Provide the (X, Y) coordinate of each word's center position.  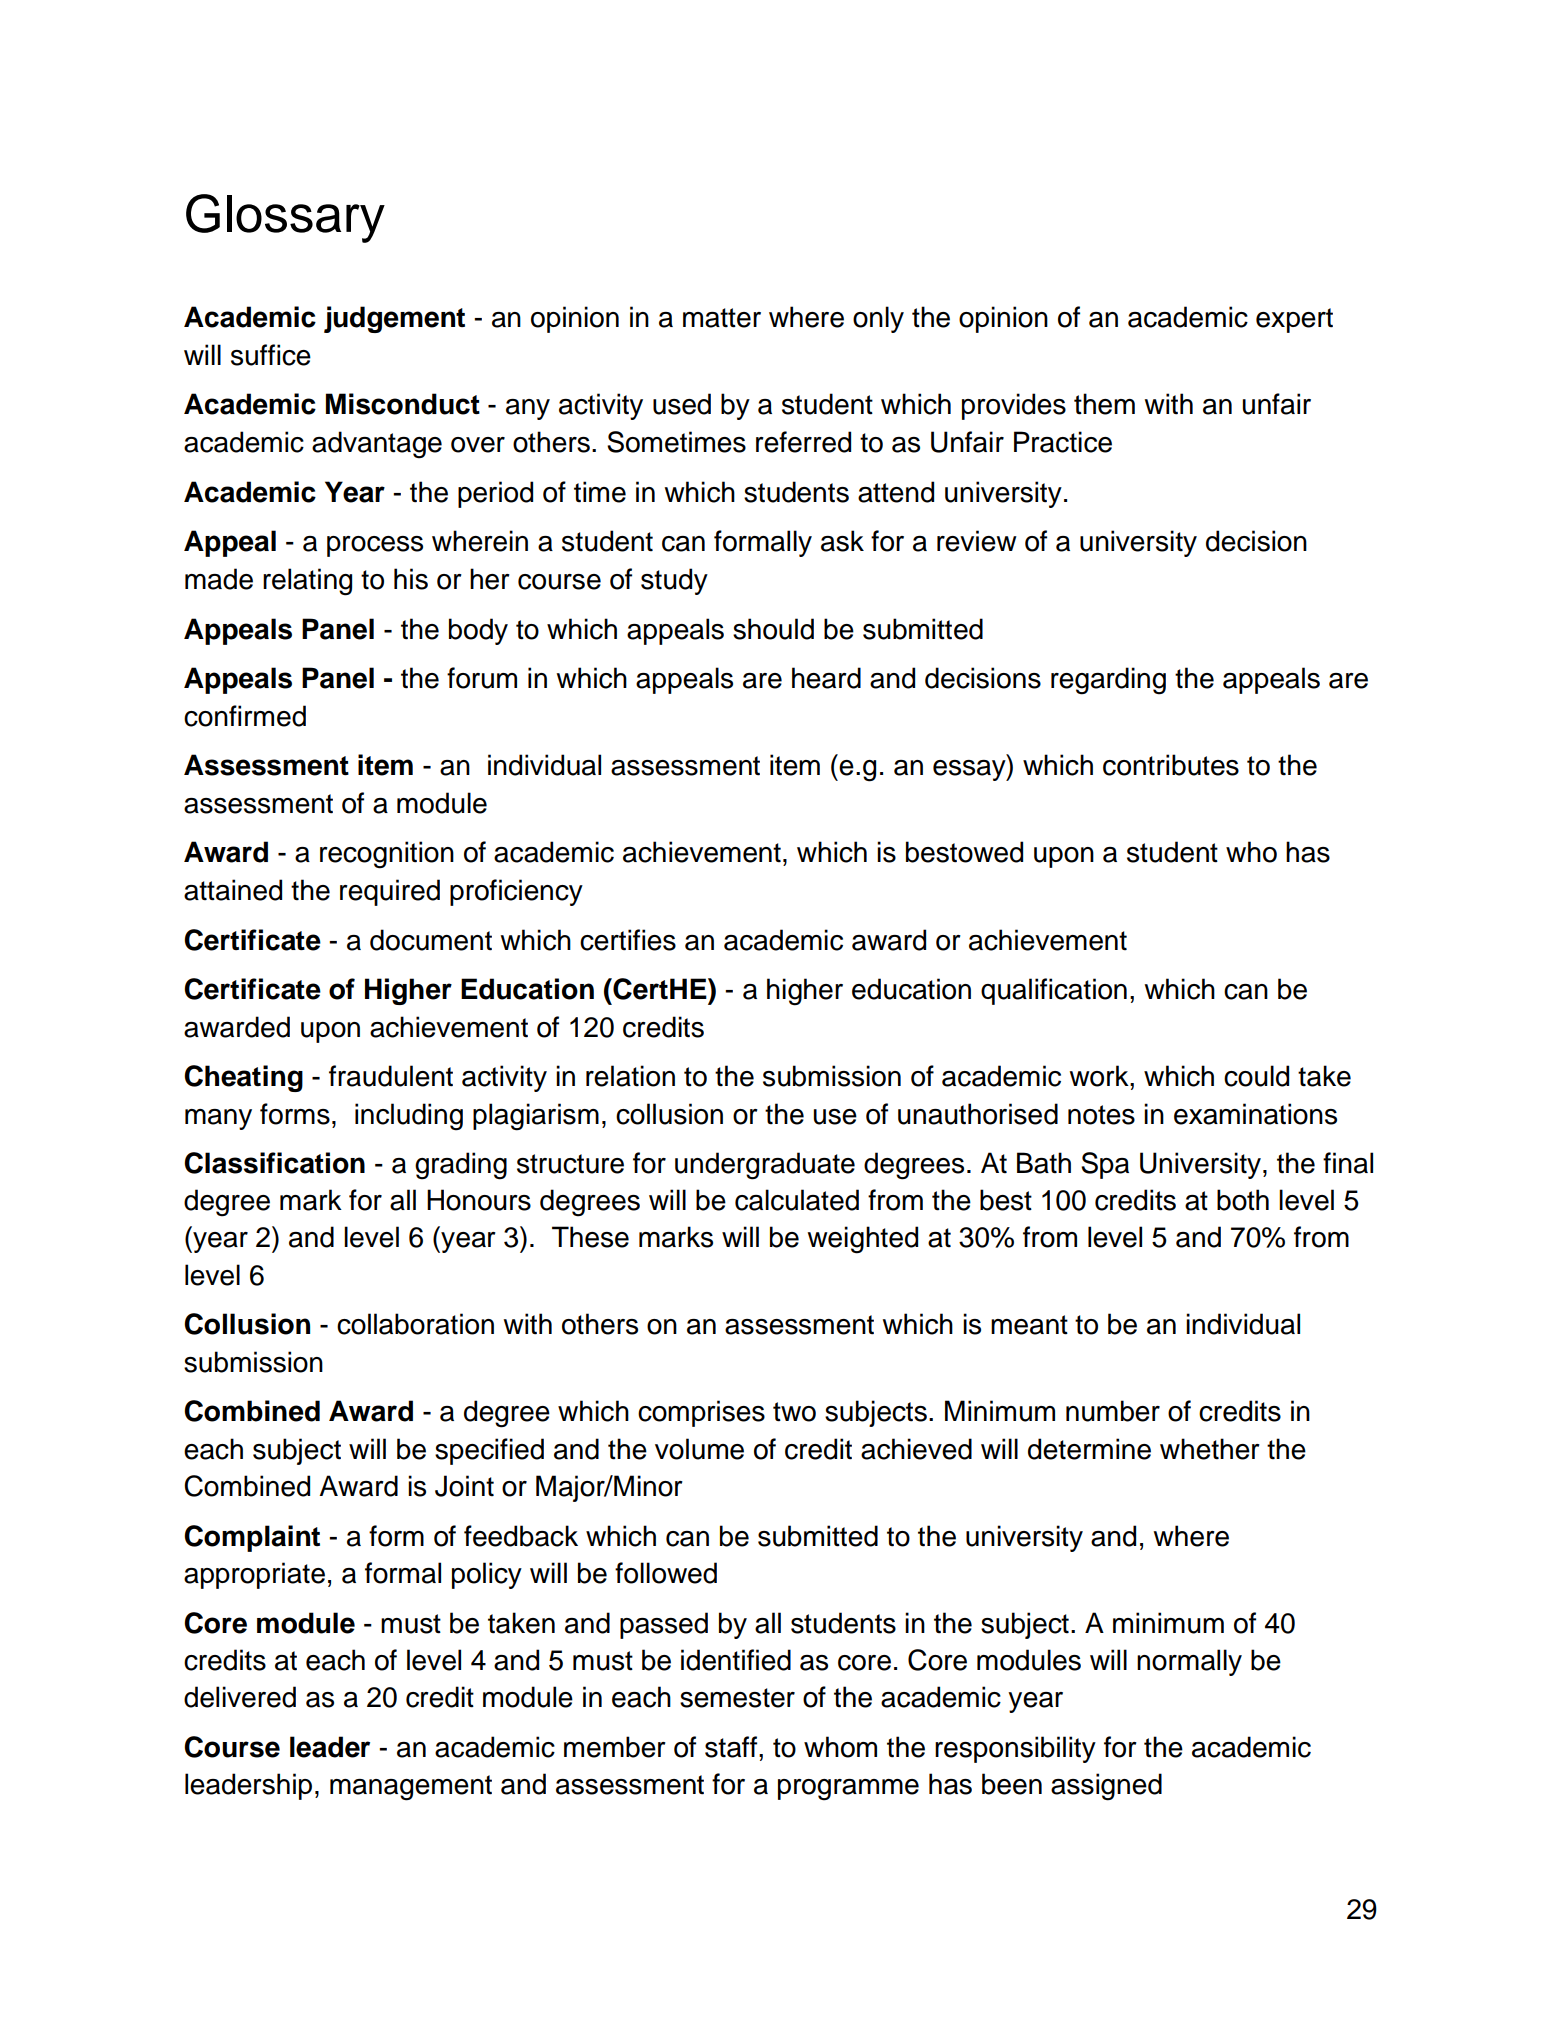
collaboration (415, 1324)
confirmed (245, 716)
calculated (797, 1200)
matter (722, 318)
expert (1294, 320)
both (1243, 1200)
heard (826, 678)
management (411, 1788)
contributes (1171, 765)
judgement (394, 319)
